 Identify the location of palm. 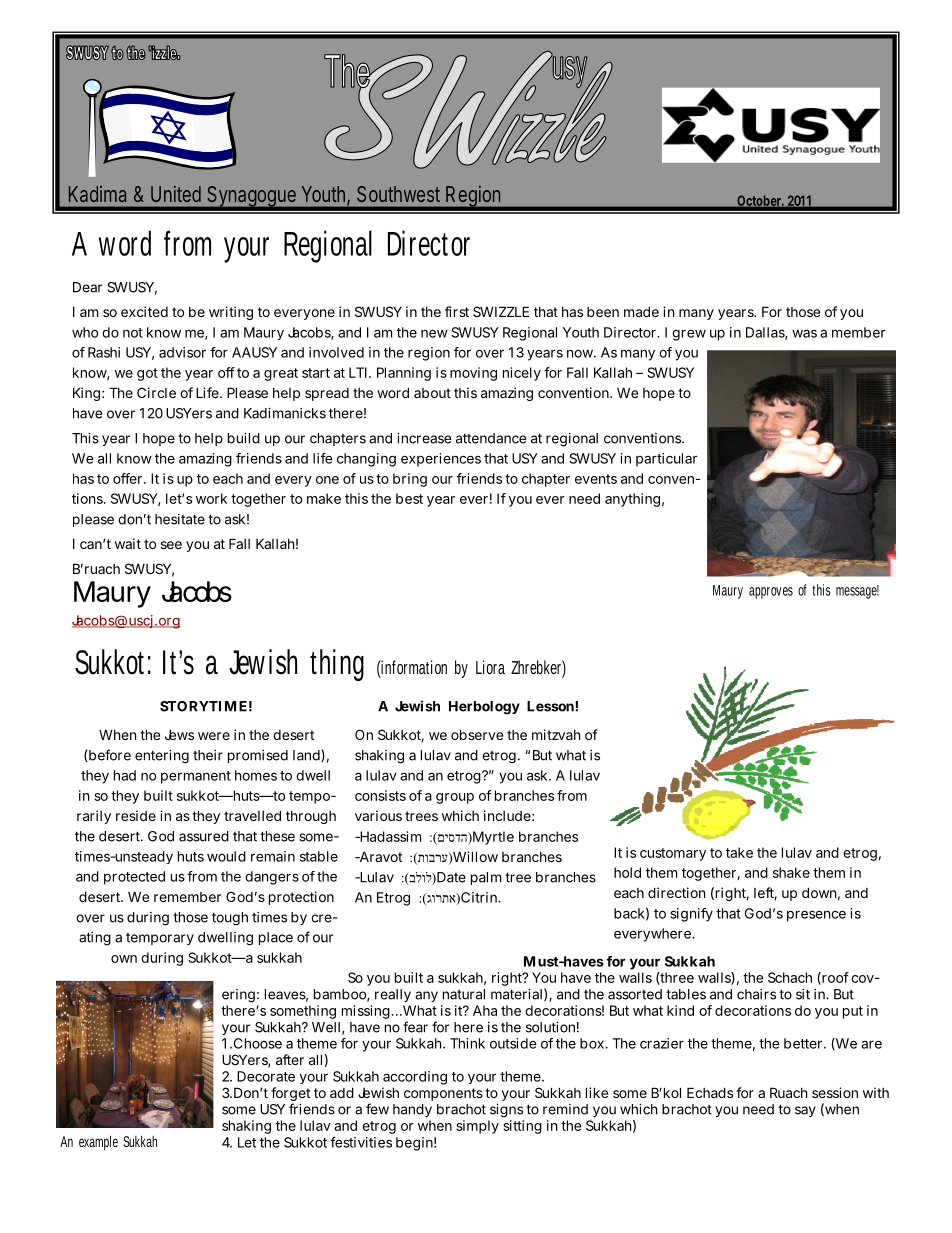
(486, 878).
